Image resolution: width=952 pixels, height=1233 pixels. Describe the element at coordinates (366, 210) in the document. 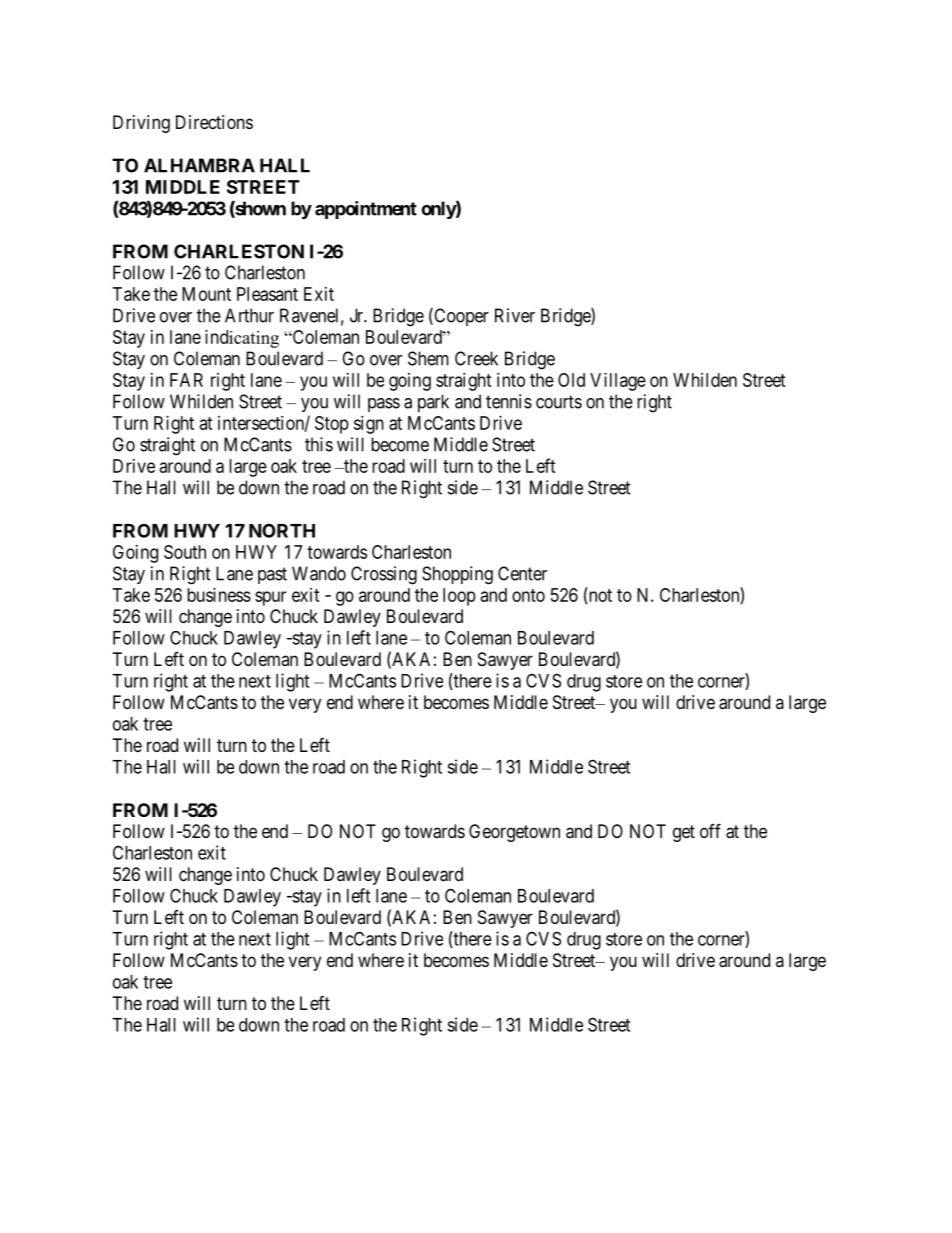

I see `appointment` at that location.
